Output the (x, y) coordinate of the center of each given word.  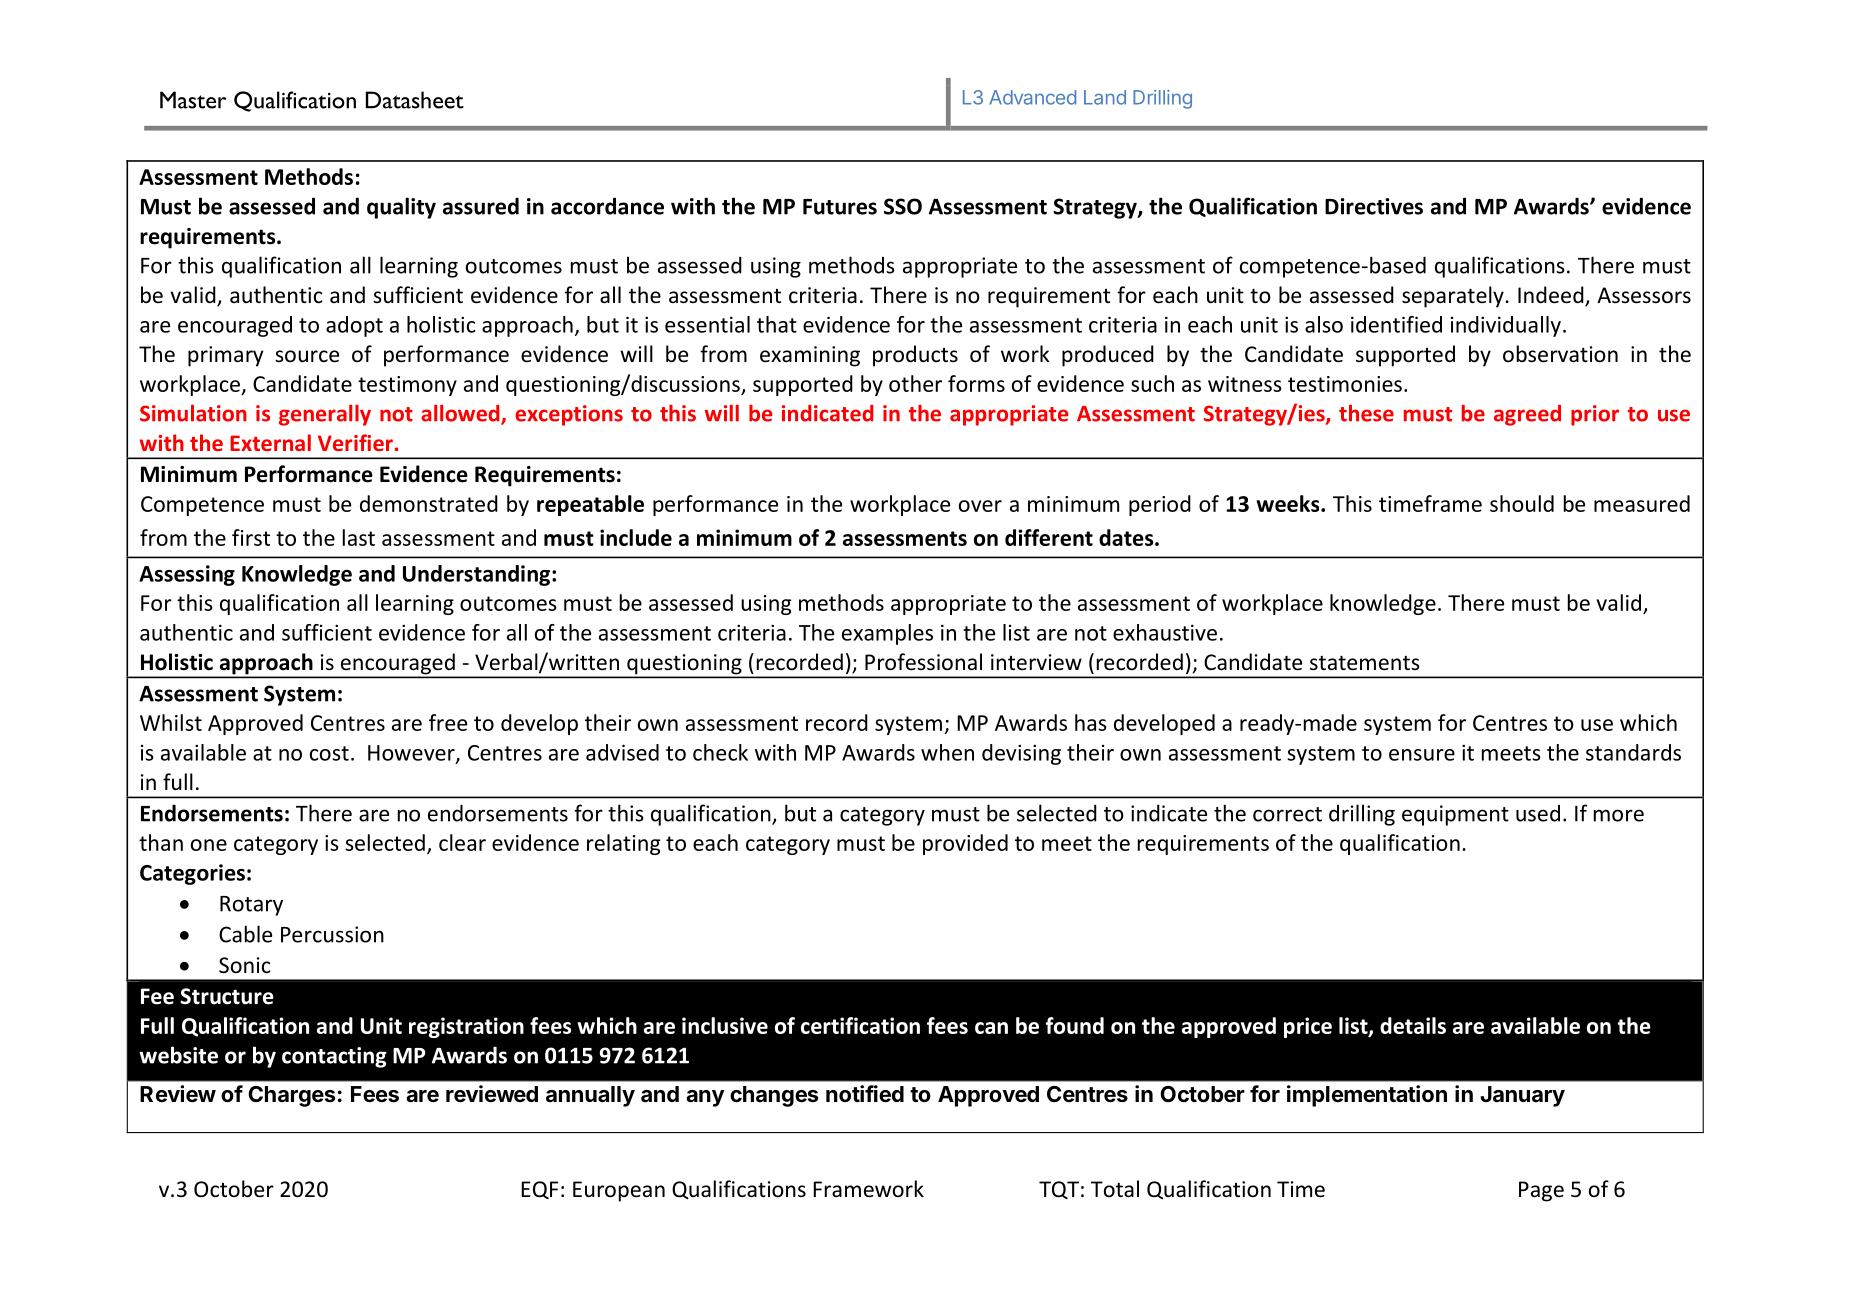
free (448, 722)
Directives (1374, 206)
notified (865, 1094)
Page (1541, 1191)
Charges (291, 1096)
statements (1365, 663)
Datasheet (415, 100)
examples (887, 634)
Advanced (1033, 97)
